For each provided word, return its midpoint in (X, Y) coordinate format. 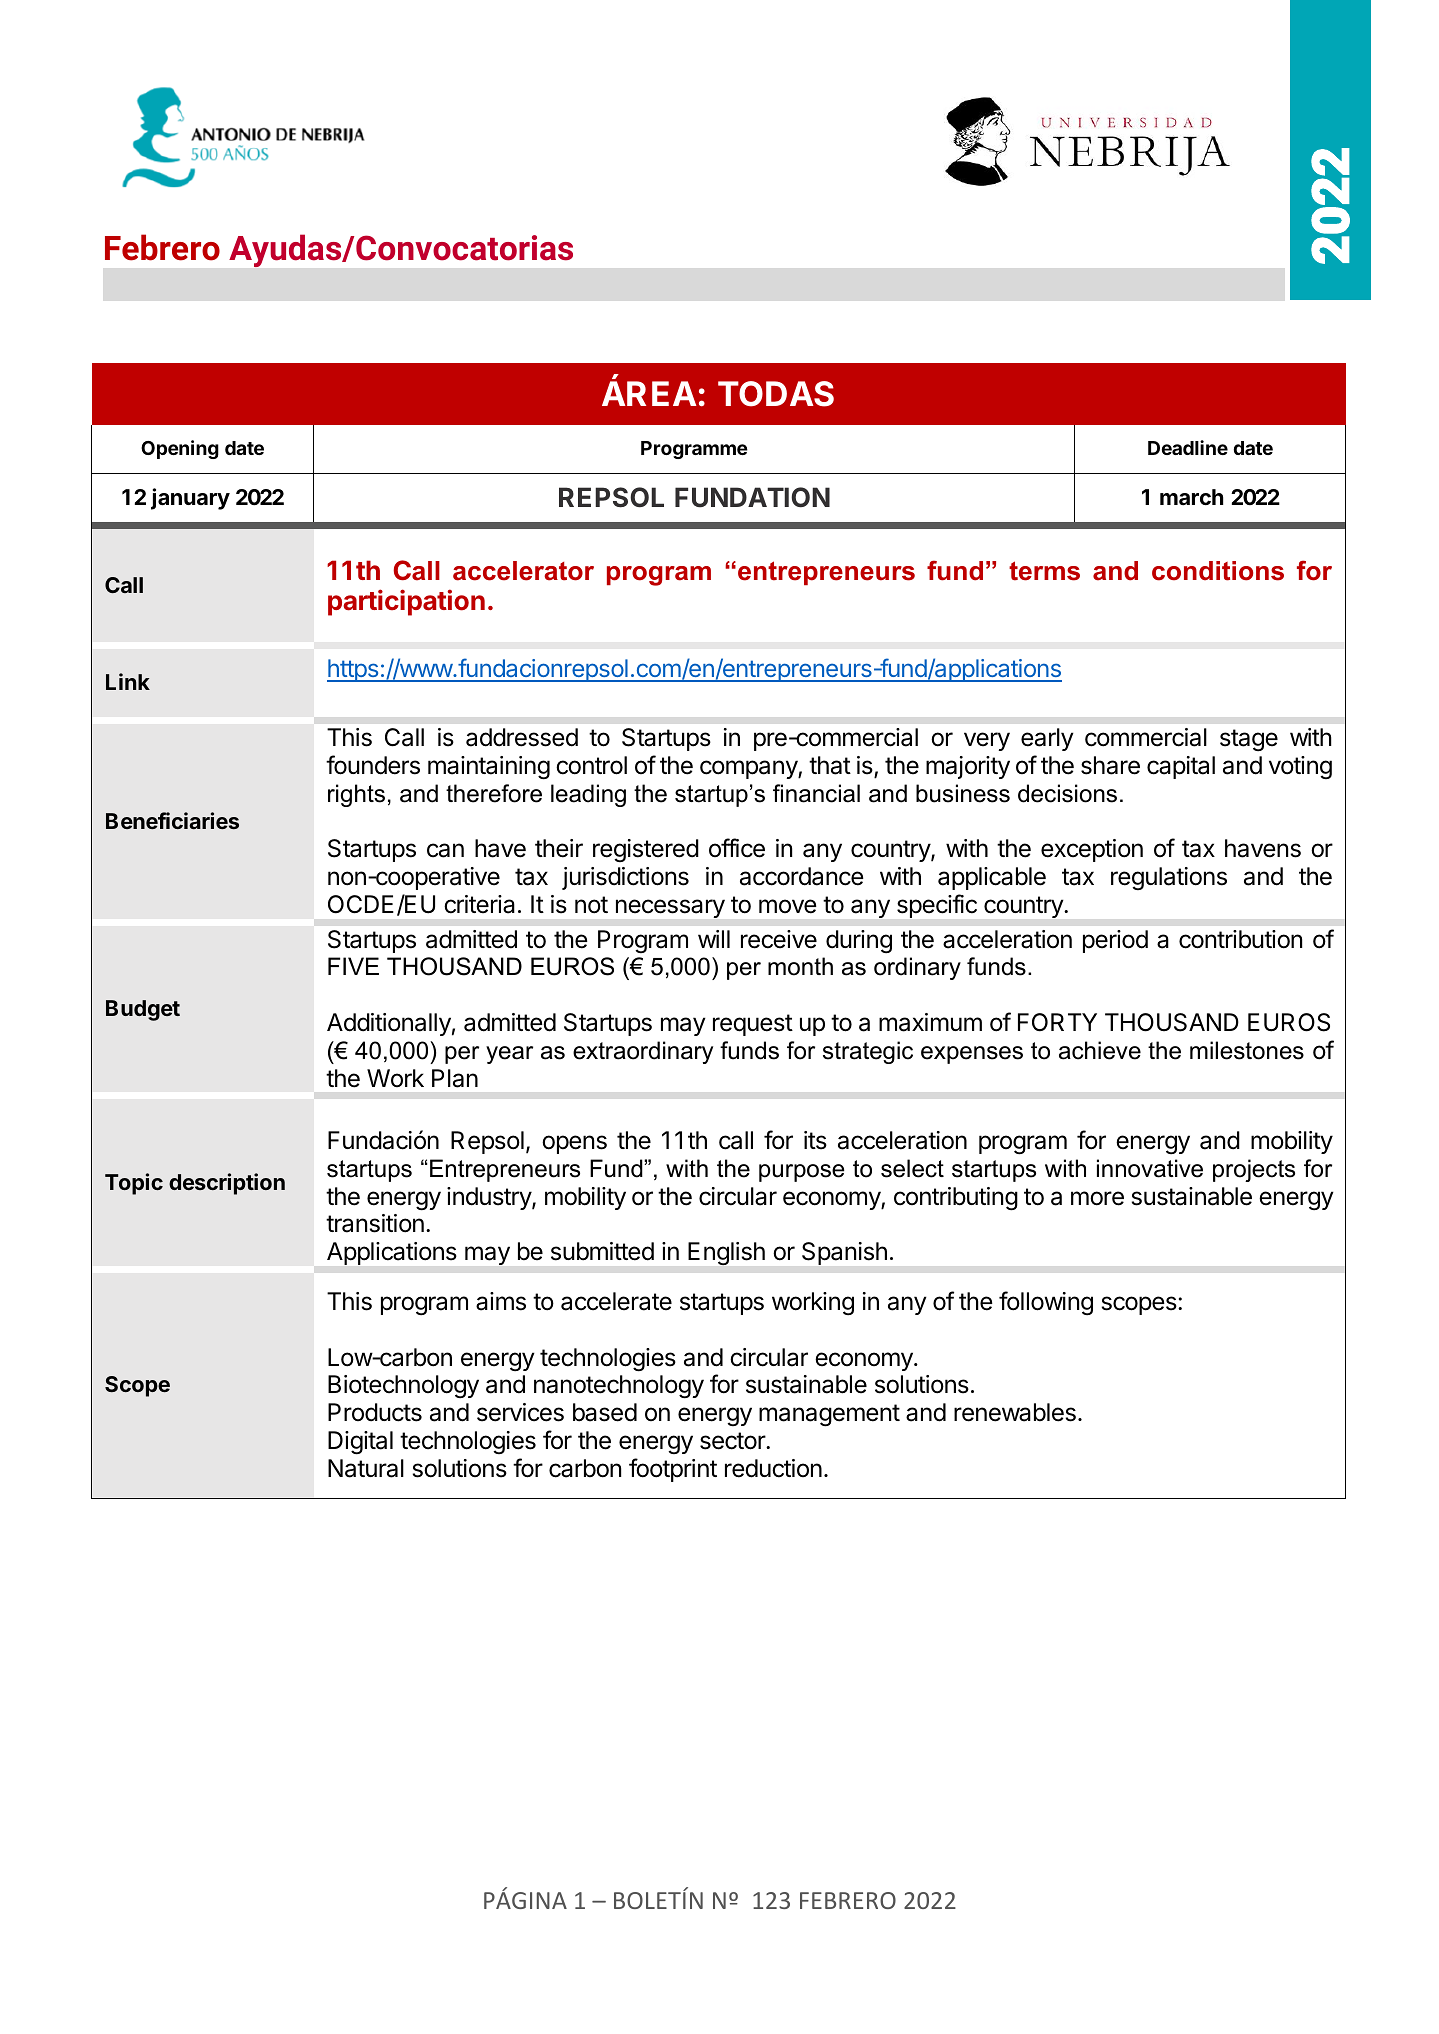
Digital (360, 1443)
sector (733, 1441)
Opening (180, 449)
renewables (1015, 1412)
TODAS (776, 394)
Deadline (1188, 447)
